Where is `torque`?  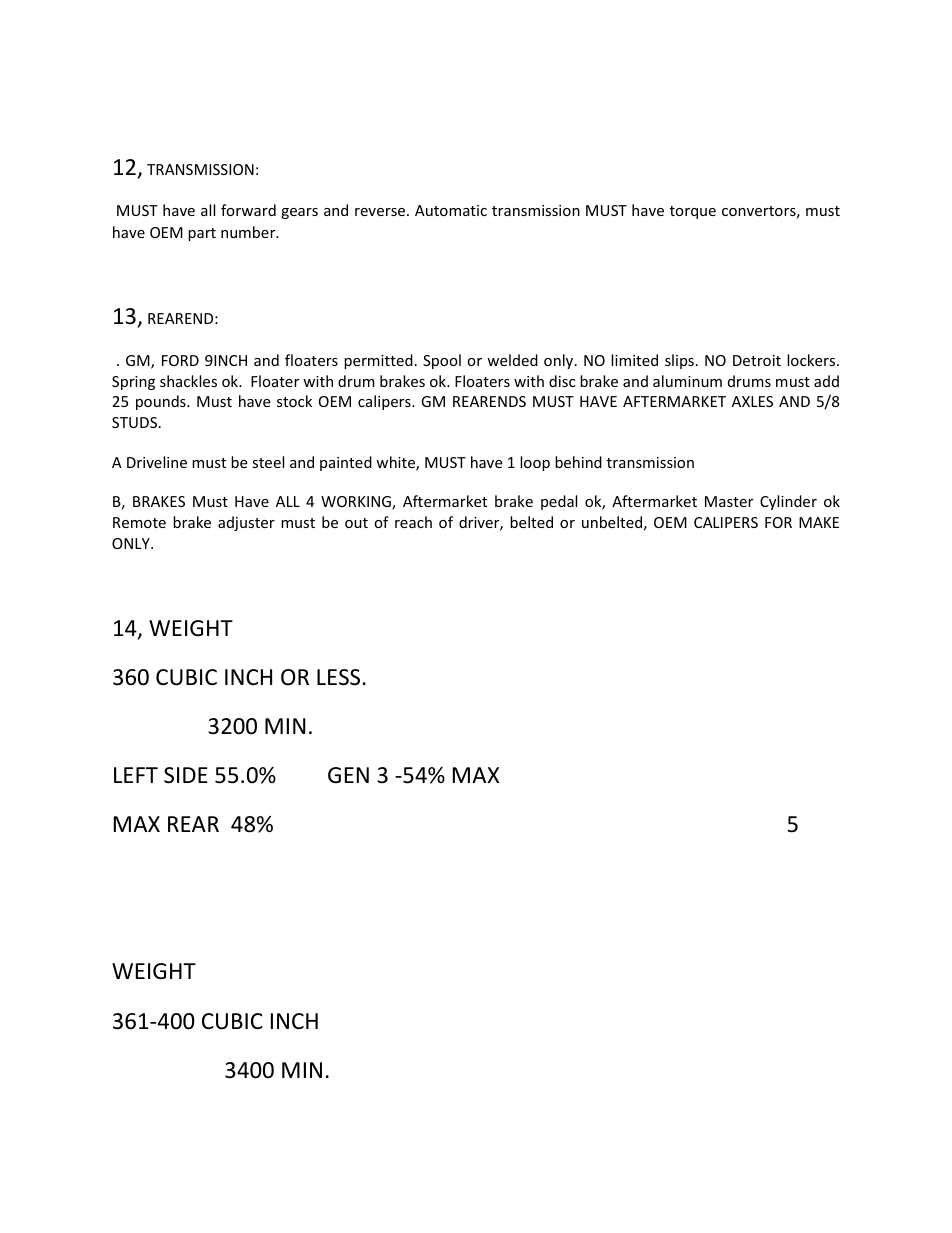
torque is located at coordinates (693, 212).
